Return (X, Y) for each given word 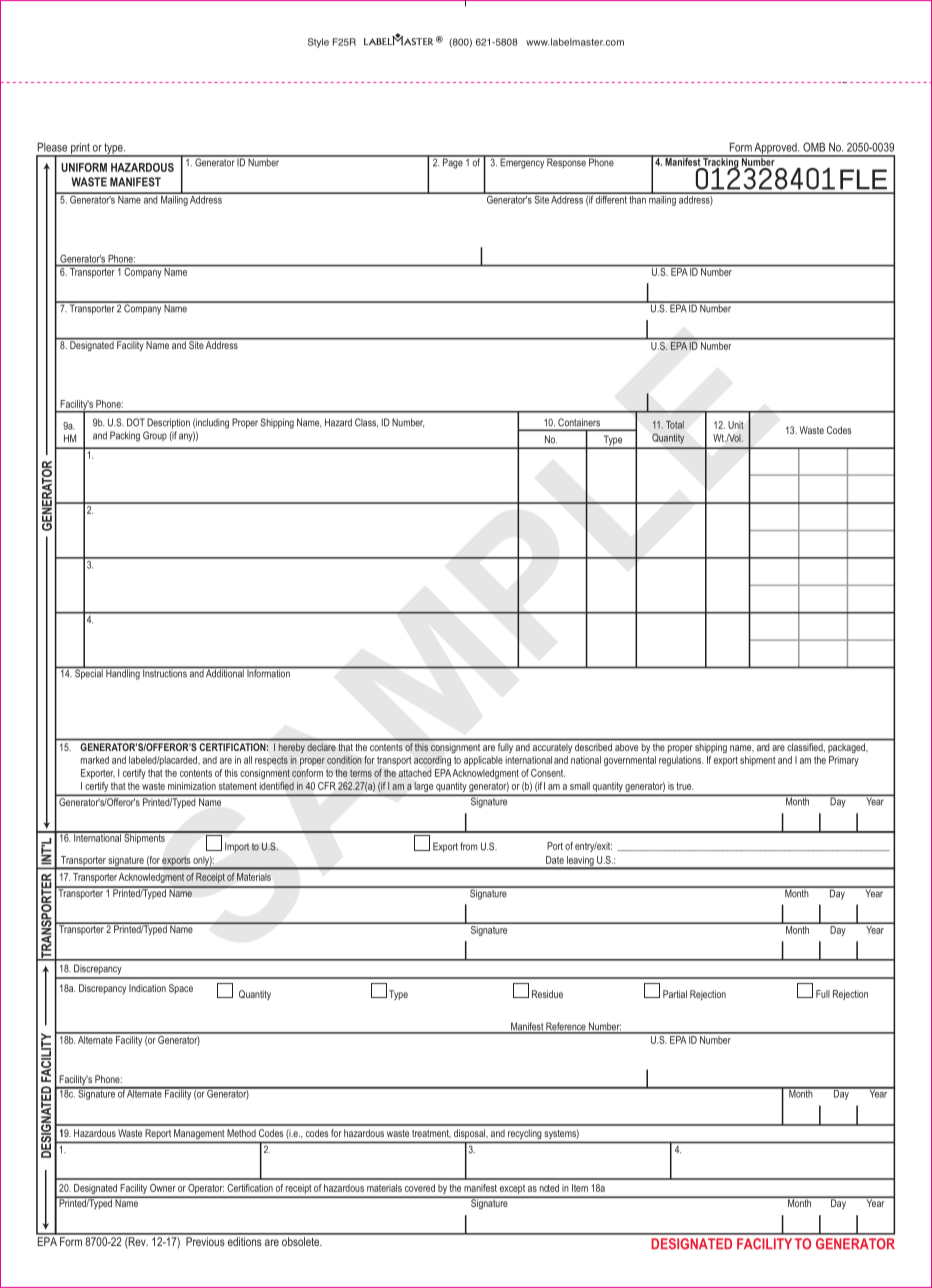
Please (52, 147)
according (432, 761)
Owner (163, 1188)
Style (318, 43)
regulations (681, 761)
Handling (123, 673)
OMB (814, 147)
